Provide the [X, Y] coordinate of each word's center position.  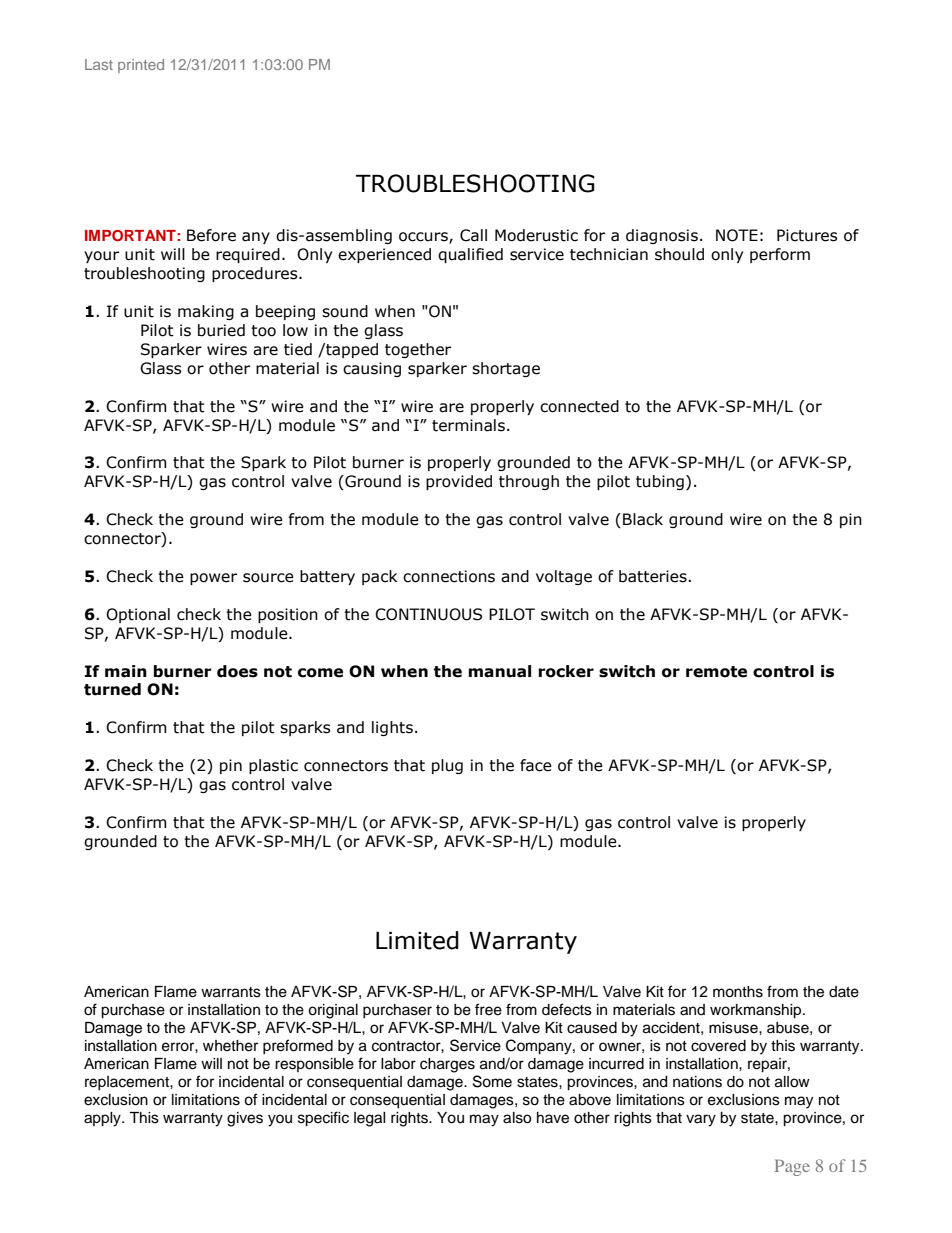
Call [473, 235]
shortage [506, 369]
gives [245, 1119]
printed [141, 66]
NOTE [737, 235]
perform [780, 255]
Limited [417, 940]
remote [716, 672]
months [738, 992]
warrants [231, 992]
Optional [138, 615]
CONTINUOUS [428, 614]
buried [221, 330]
